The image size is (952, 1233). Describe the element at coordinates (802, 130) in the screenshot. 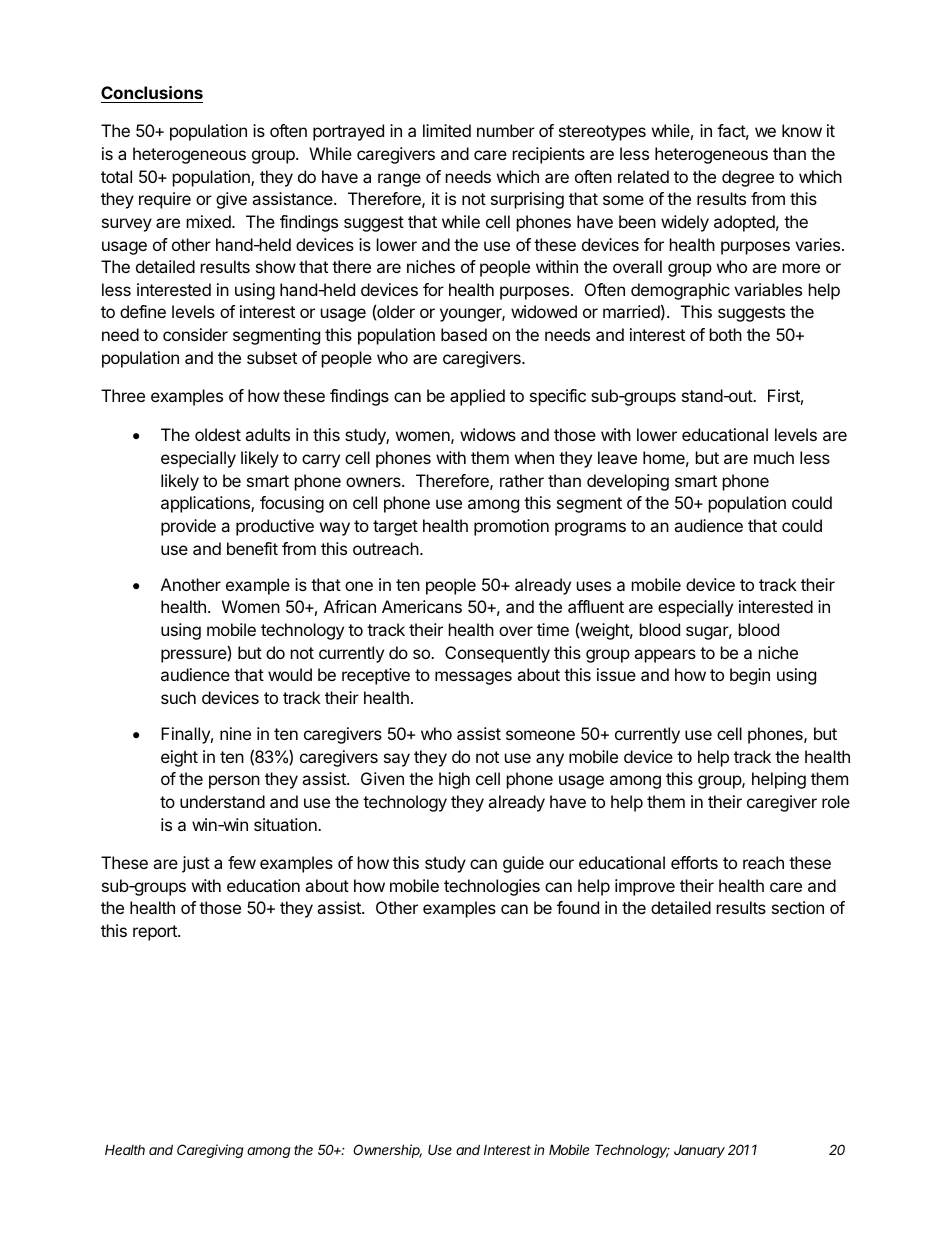

I see `know` at that location.
